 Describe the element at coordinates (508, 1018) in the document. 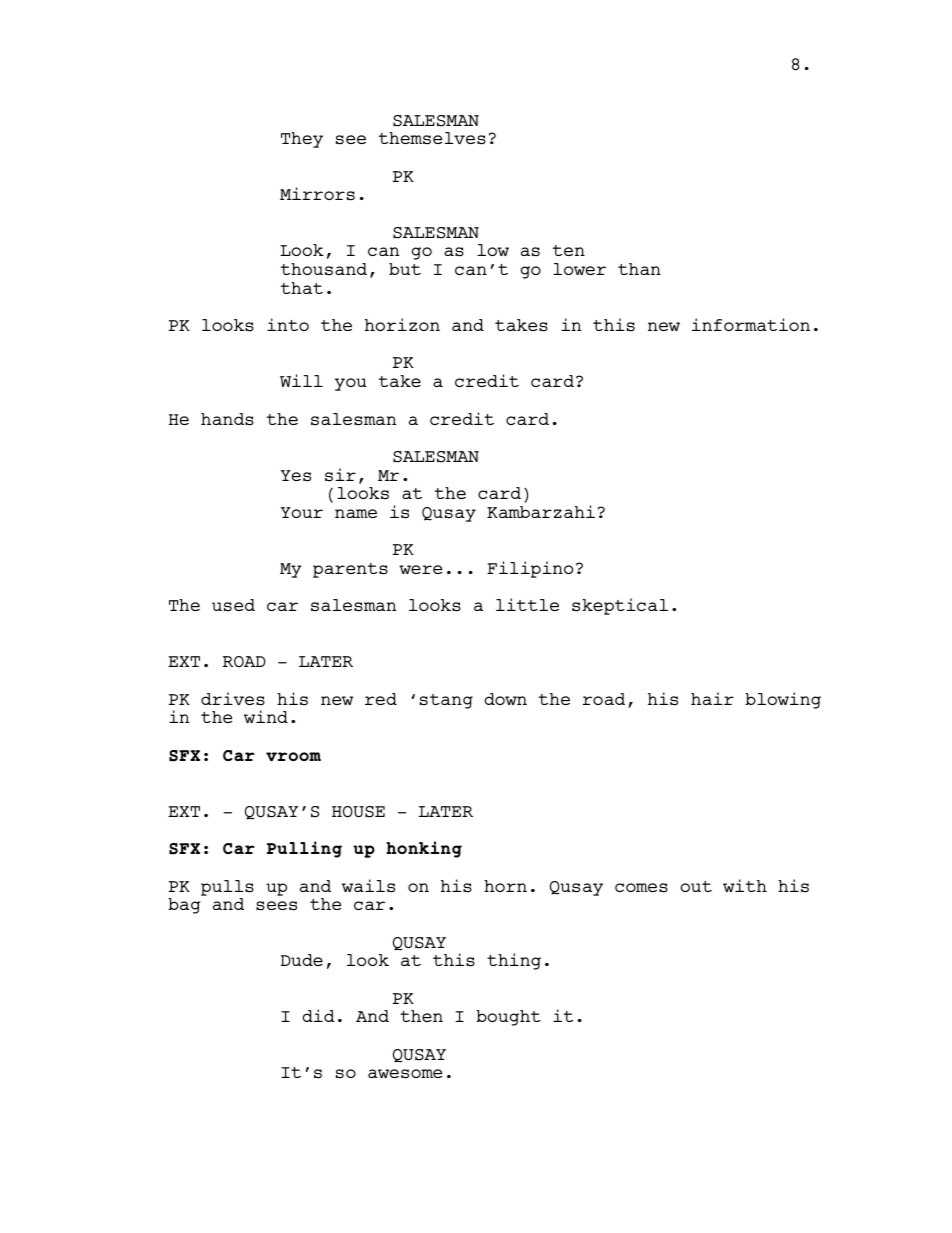

I see `bought` at that location.
